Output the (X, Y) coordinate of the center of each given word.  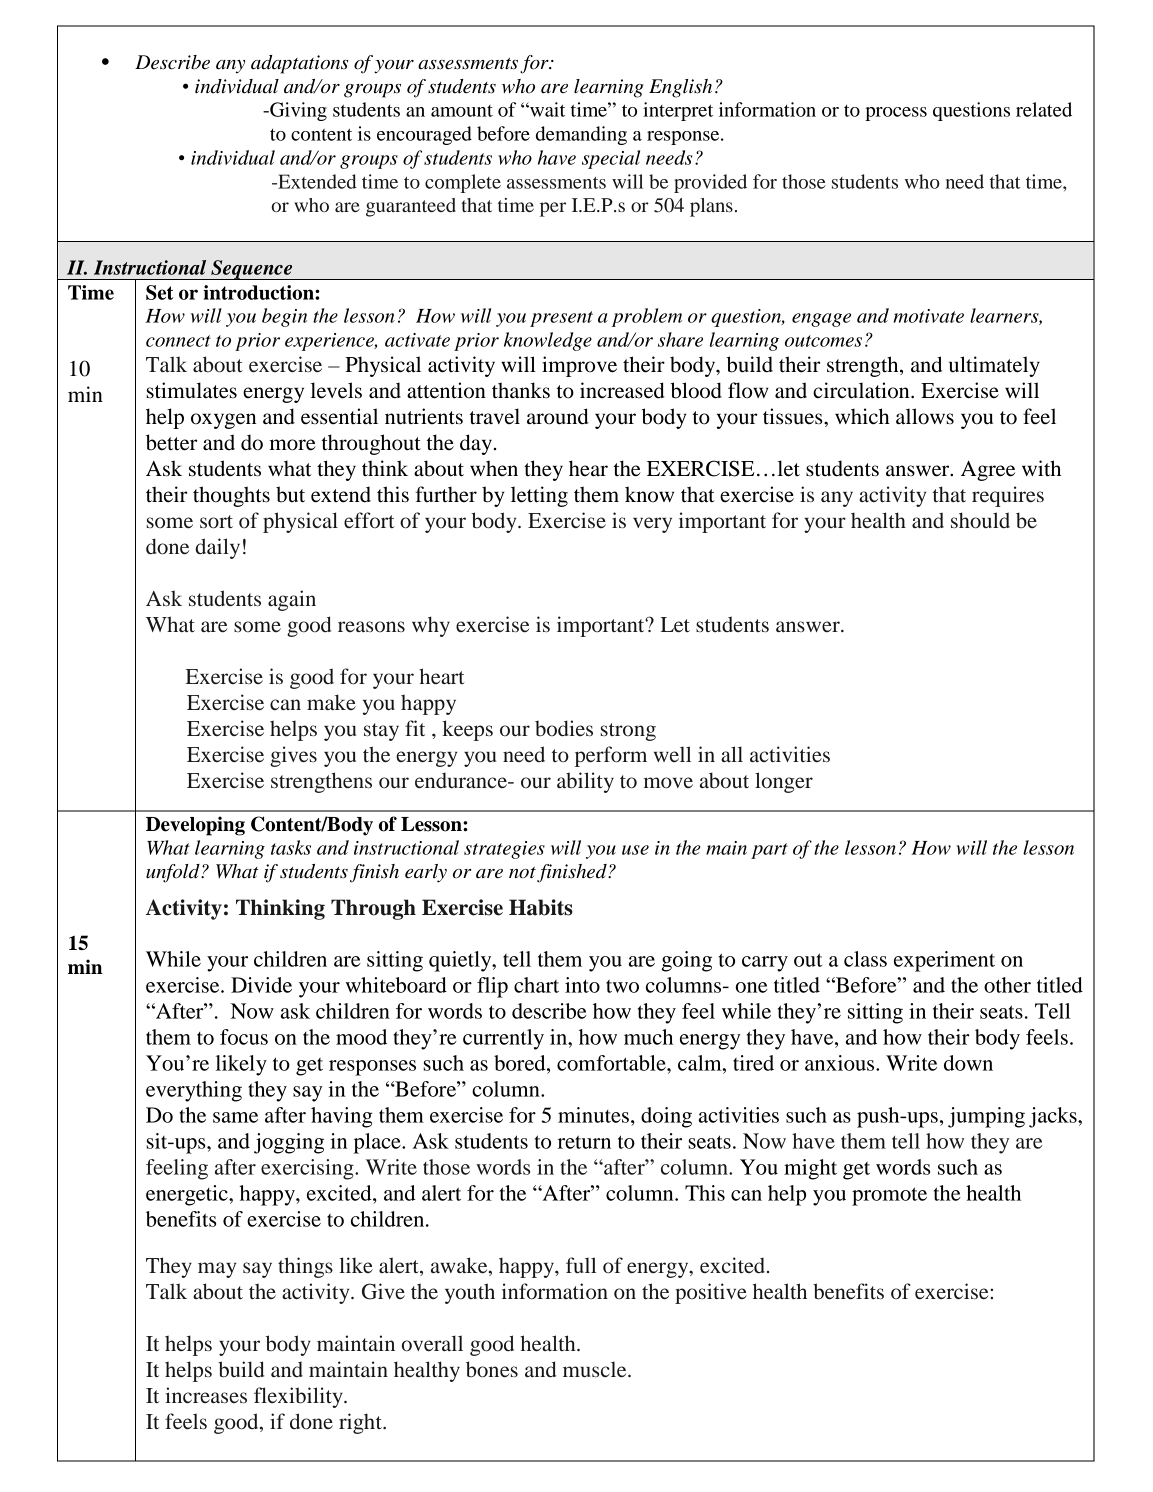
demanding (581, 135)
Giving (297, 111)
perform (611, 756)
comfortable (612, 1063)
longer (784, 782)
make (331, 702)
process (896, 114)
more (292, 445)
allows (925, 416)
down (968, 1063)
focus (244, 1037)
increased (622, 390)
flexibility (299, 1397)
